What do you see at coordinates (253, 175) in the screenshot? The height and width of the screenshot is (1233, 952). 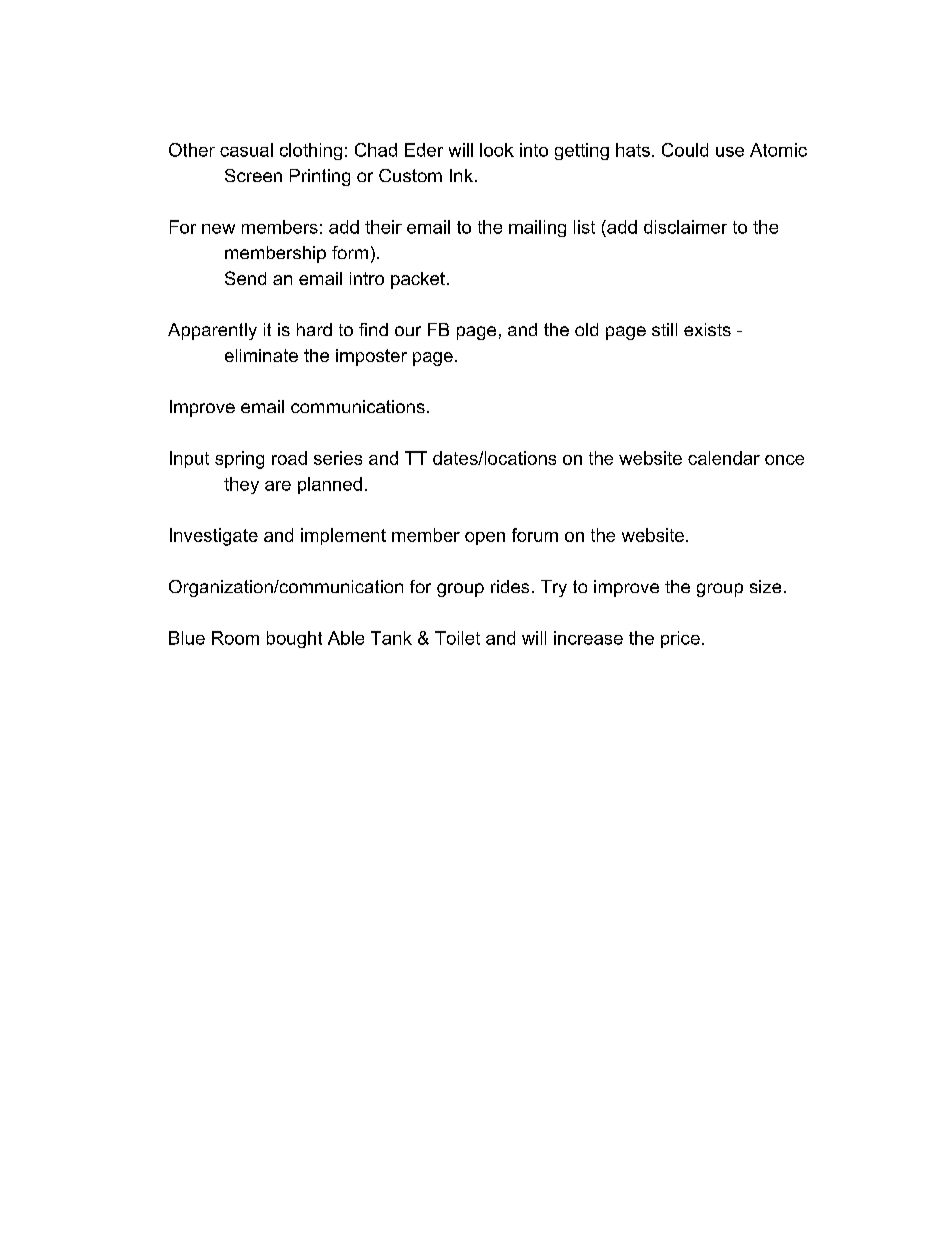 I see `Screen` at bounding box center [253, 175].
